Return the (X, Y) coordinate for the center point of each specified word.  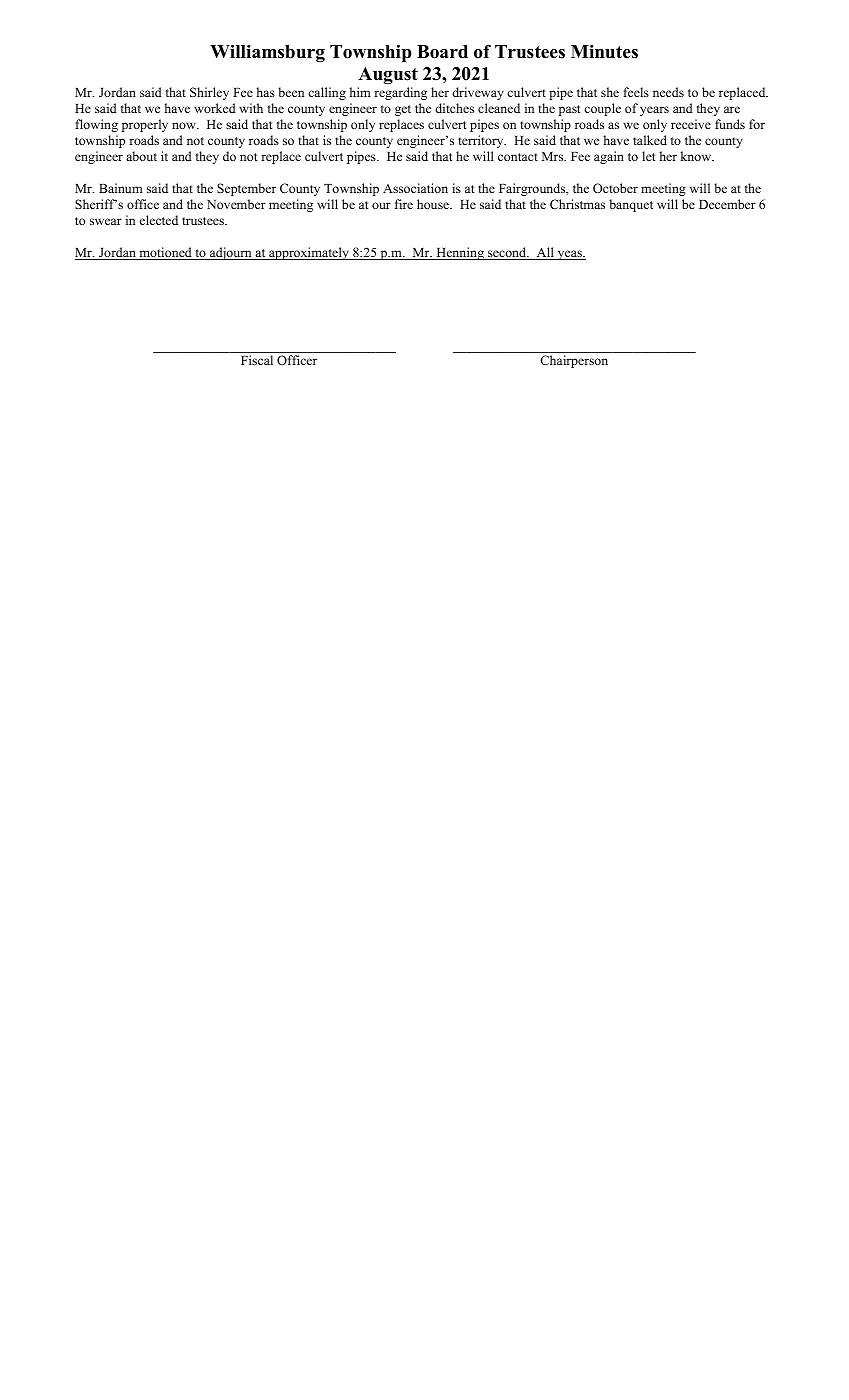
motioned (165, 253)
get (403, 110)
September (246, 189)
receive (691, 124)
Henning (460, 253)
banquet (631, 205)
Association (415, 188)
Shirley (209, 93)
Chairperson (574, 361)
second (507, 253)
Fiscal (257, 360)
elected (159, 220)
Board (442, 52)
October (615, 188)
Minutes (604, 52)
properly (145, 125)
